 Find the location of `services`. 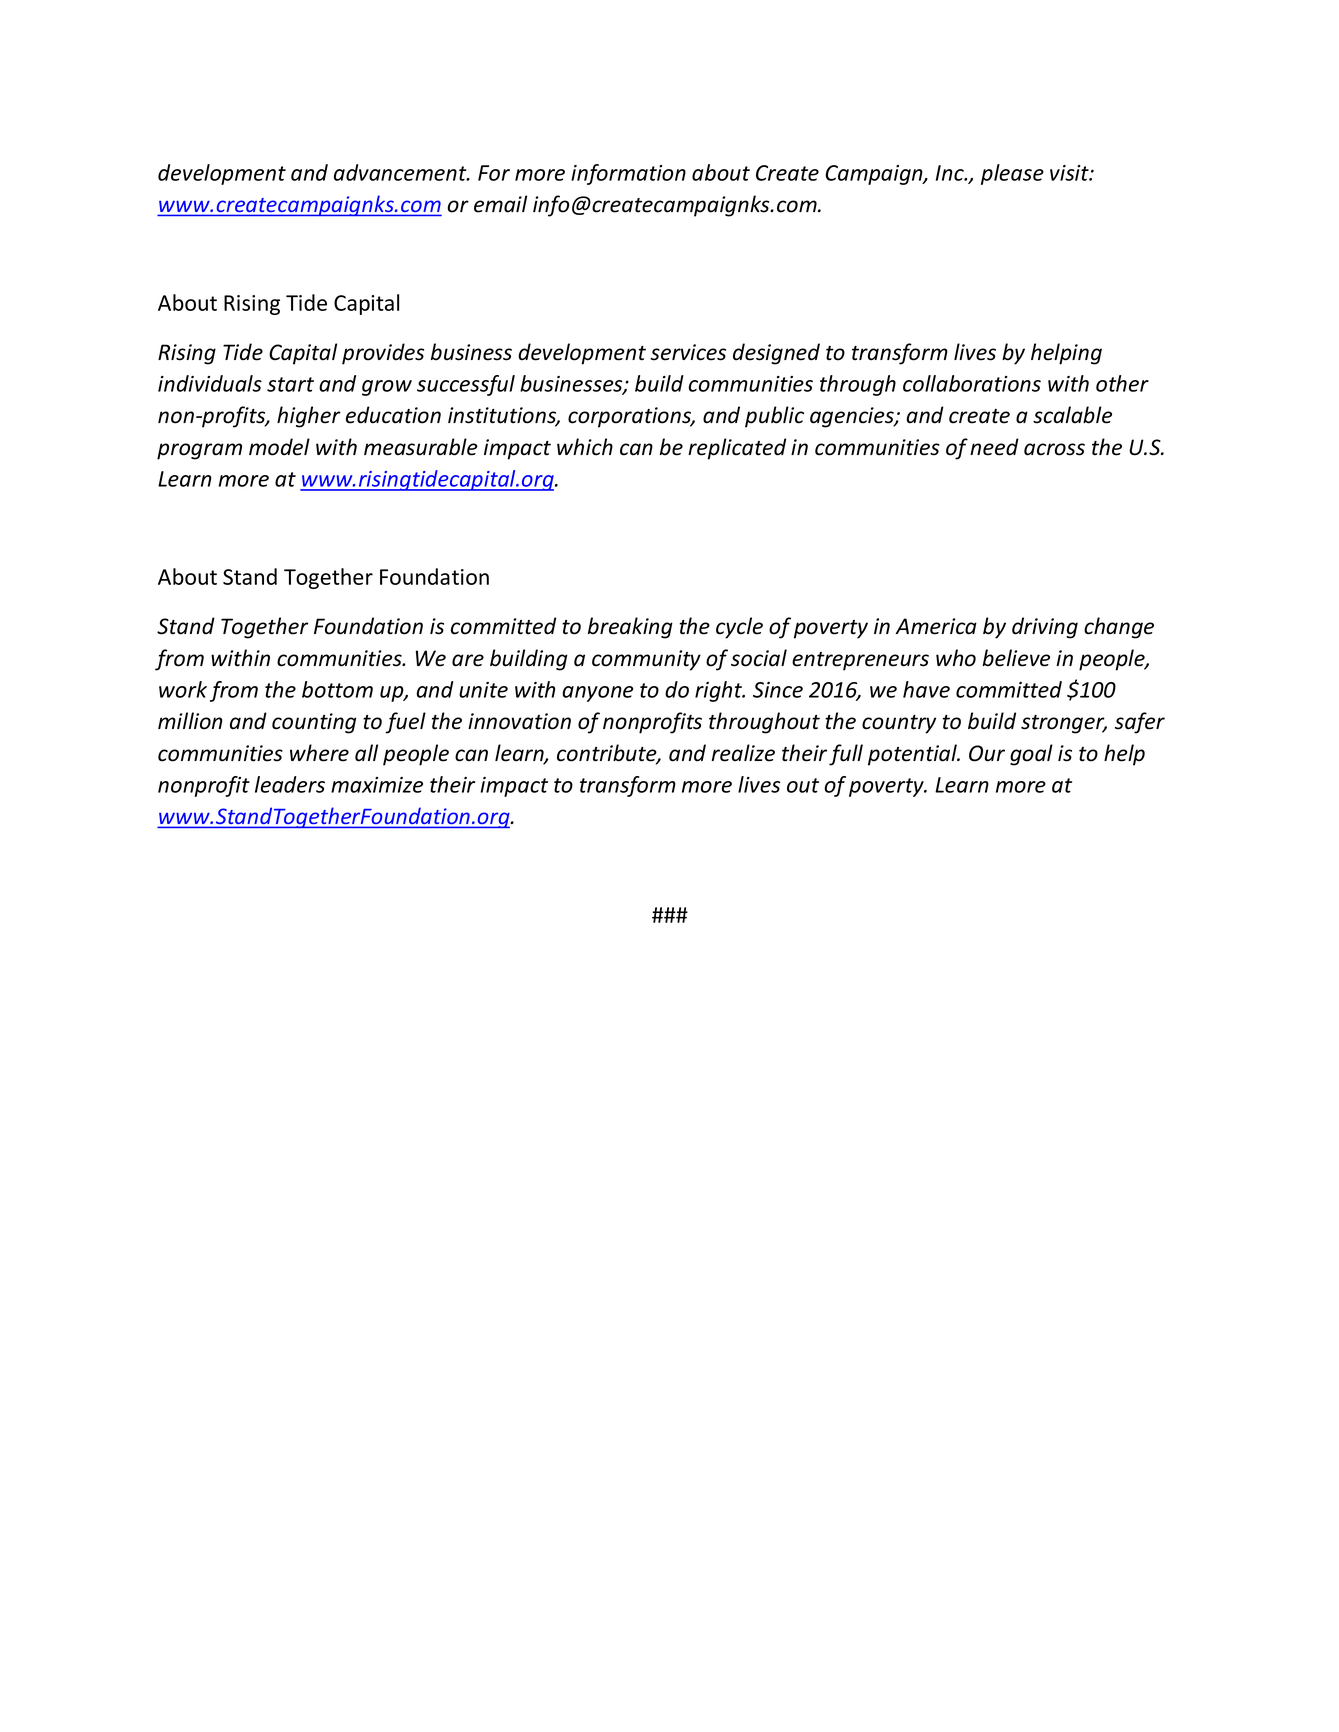

services is located at coordinates (688, 352).
